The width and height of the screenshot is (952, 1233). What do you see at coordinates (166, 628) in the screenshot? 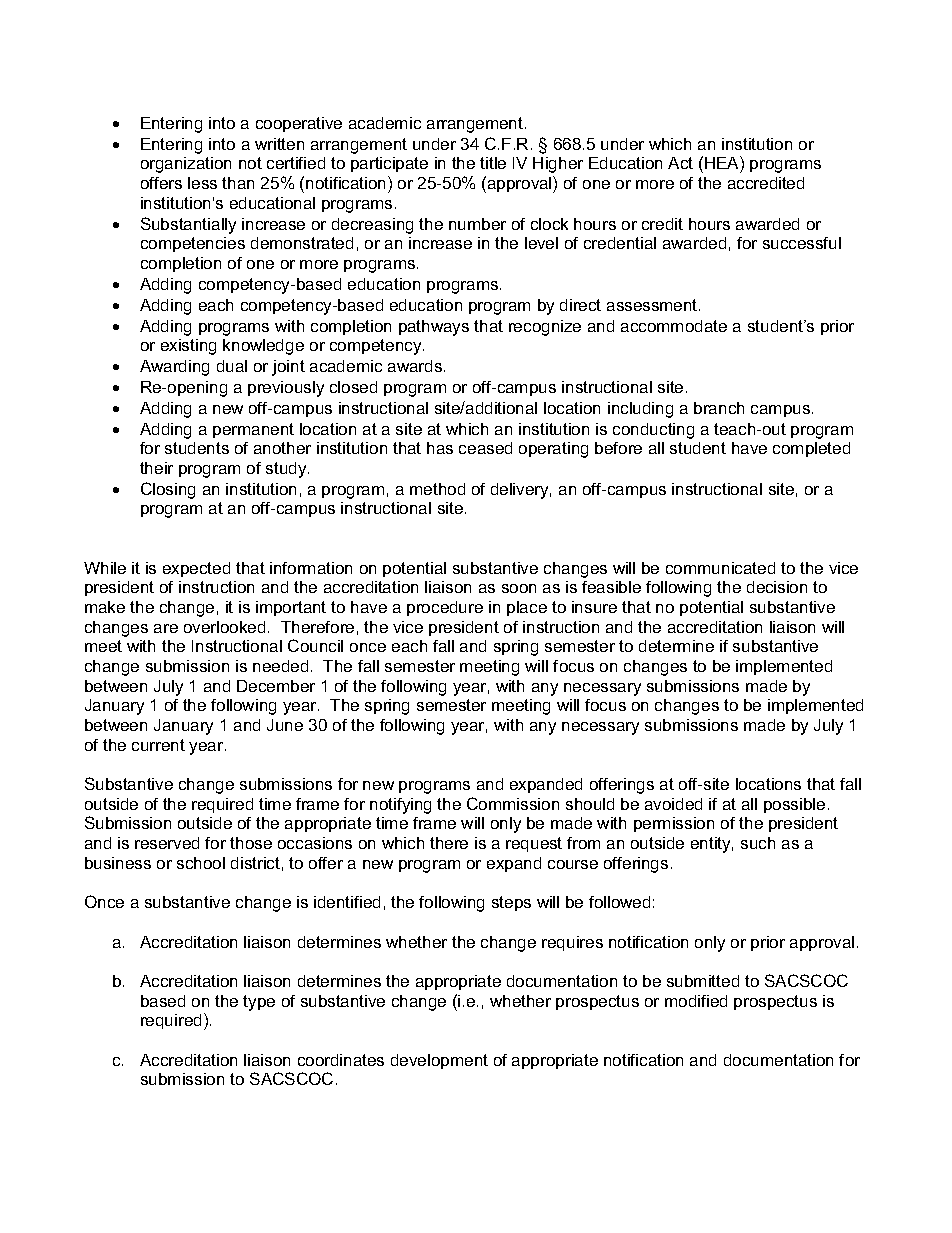
I see `are` at bounding box center [166, 628].
